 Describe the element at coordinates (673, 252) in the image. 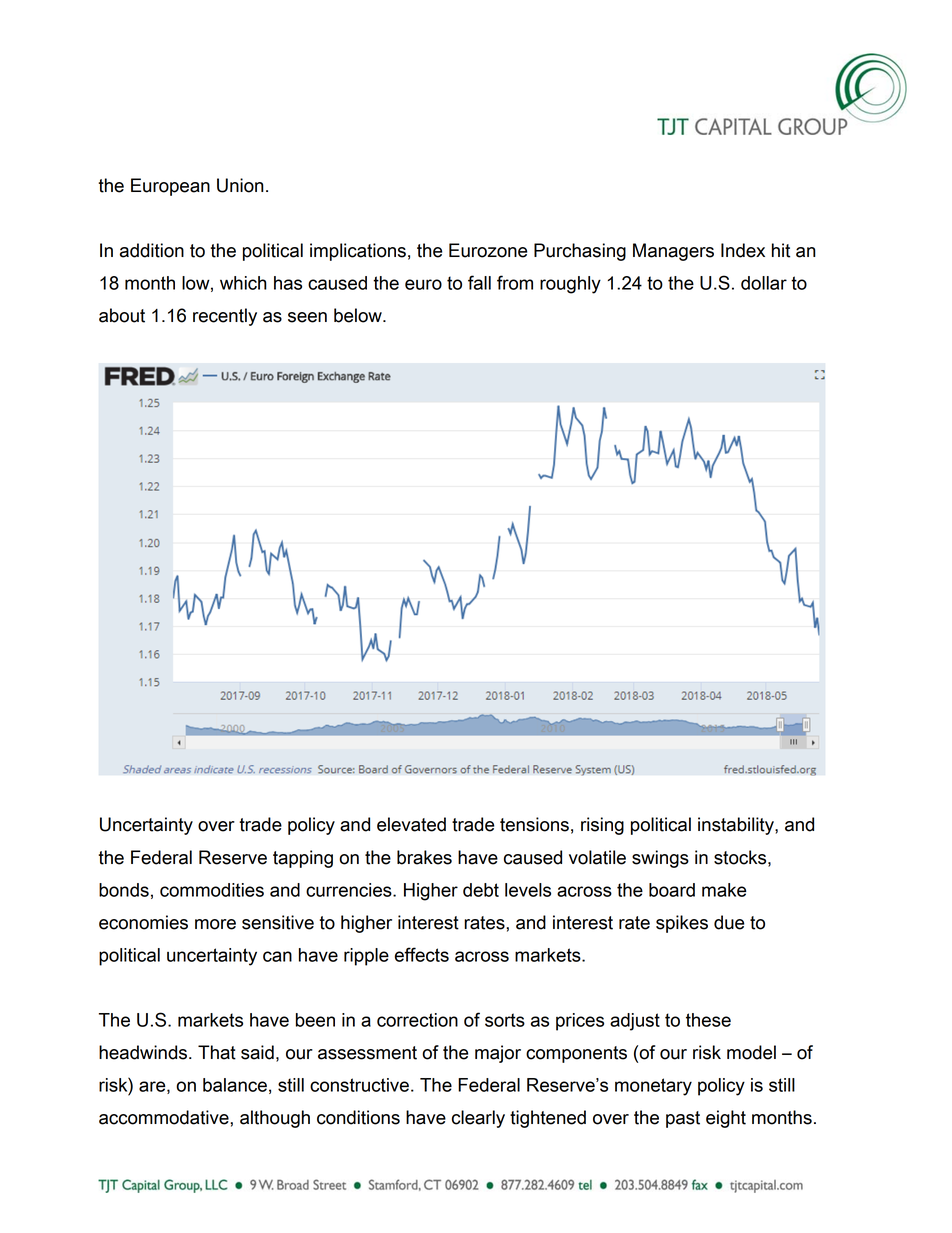

I see `Managers` at that location.
